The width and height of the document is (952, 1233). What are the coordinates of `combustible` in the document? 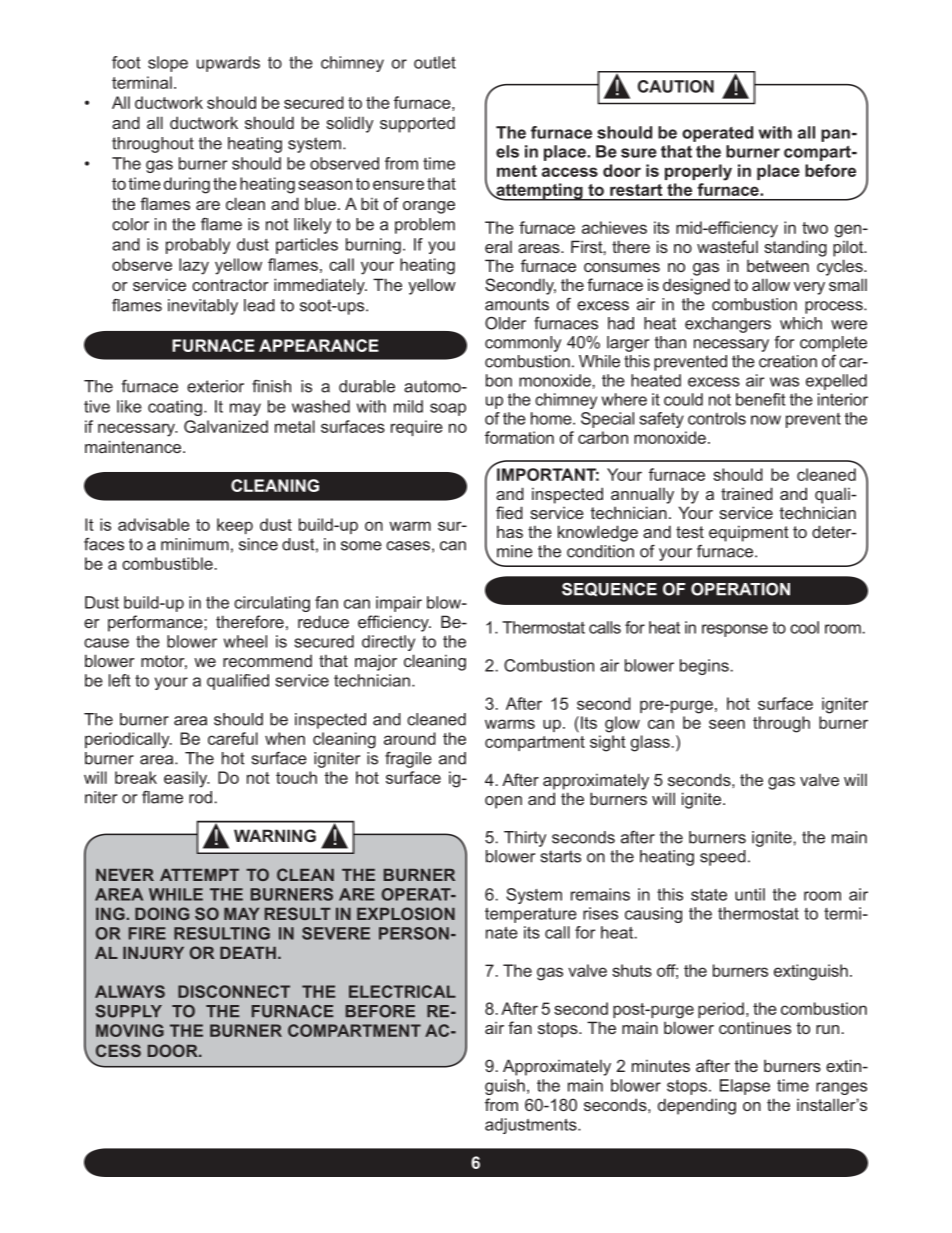 It's located at (167, 563).
